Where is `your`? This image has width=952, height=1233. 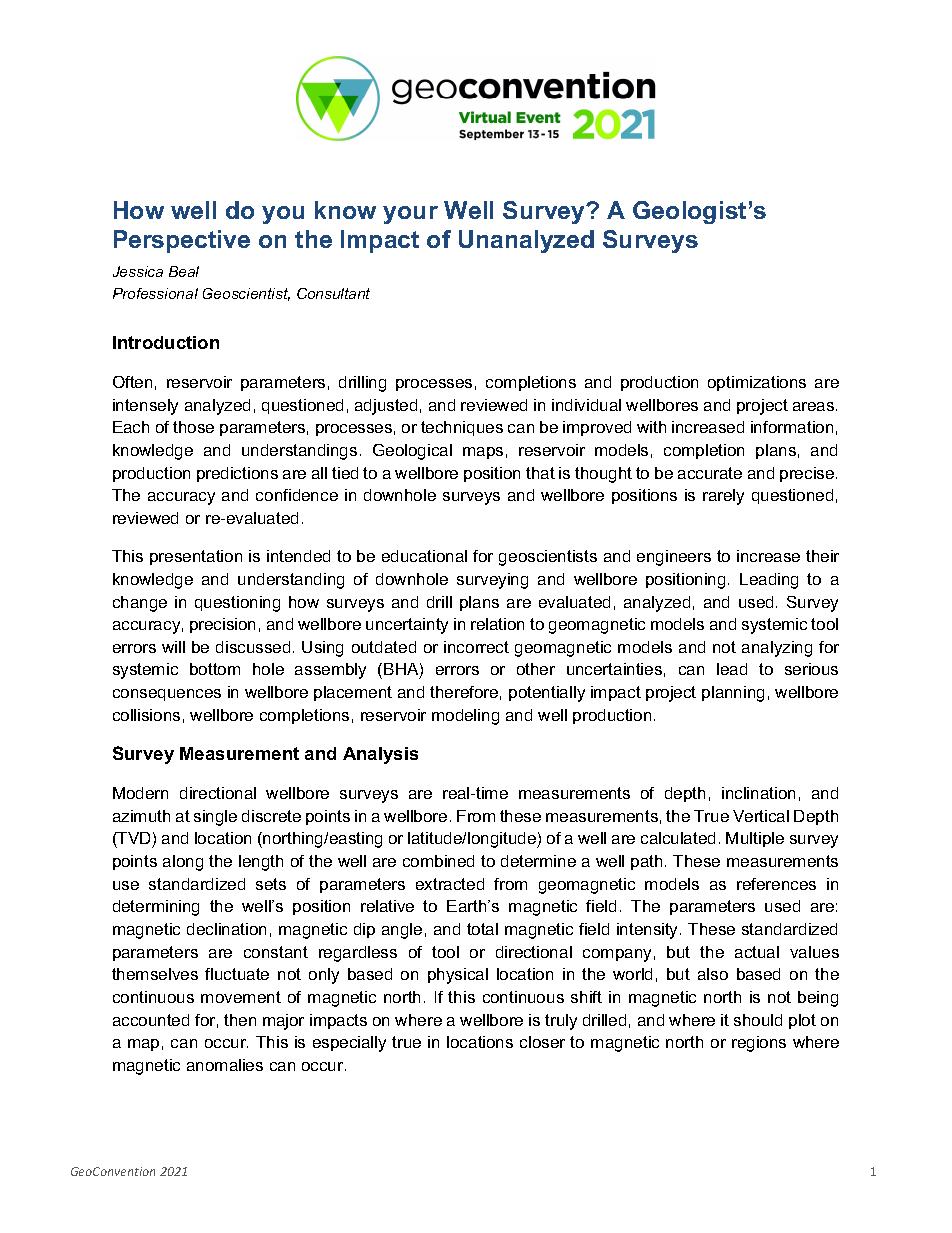 your is located at coordinates (410, 215).
